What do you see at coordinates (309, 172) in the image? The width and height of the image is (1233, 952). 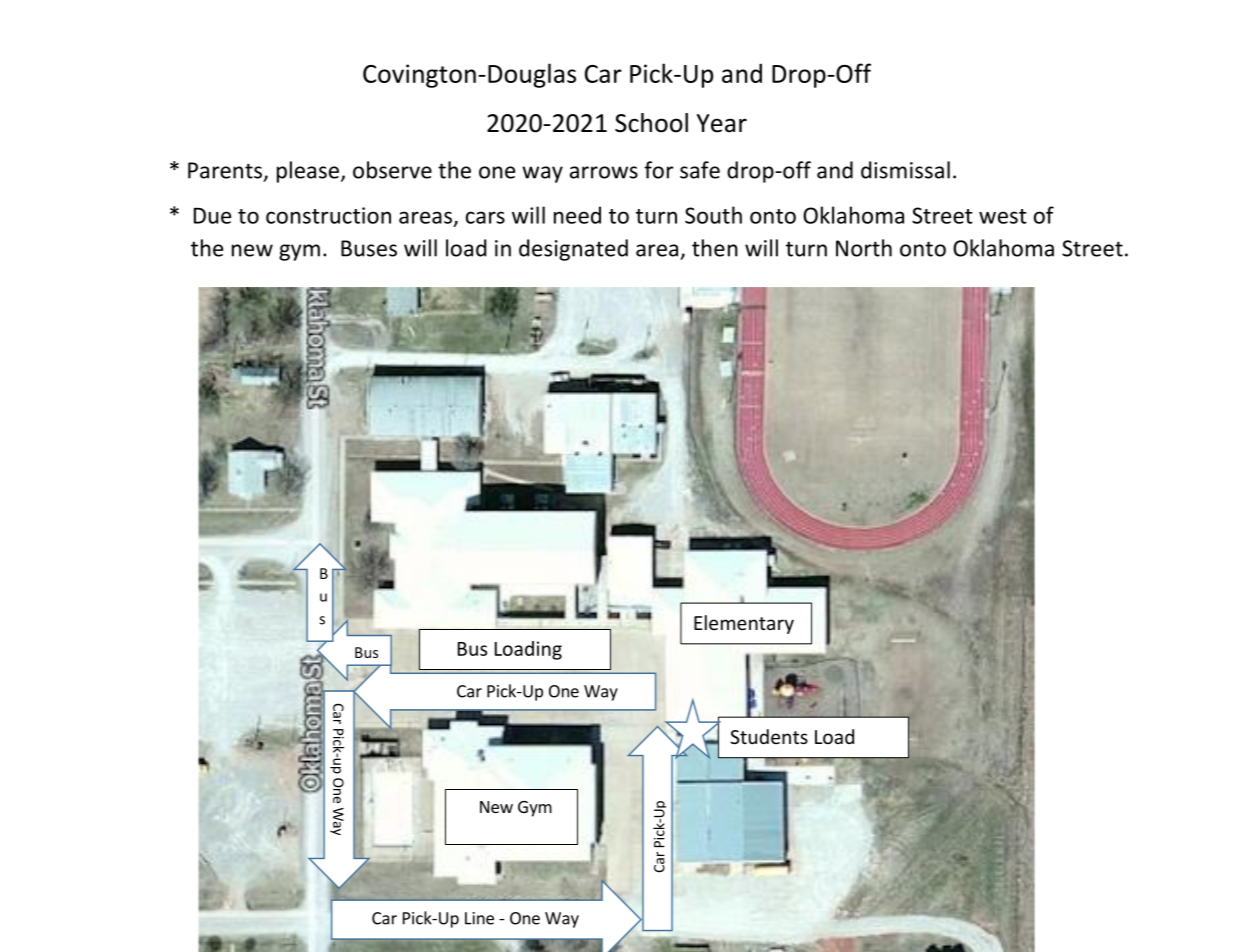 I see `please` at bounding box center [309, 172].
